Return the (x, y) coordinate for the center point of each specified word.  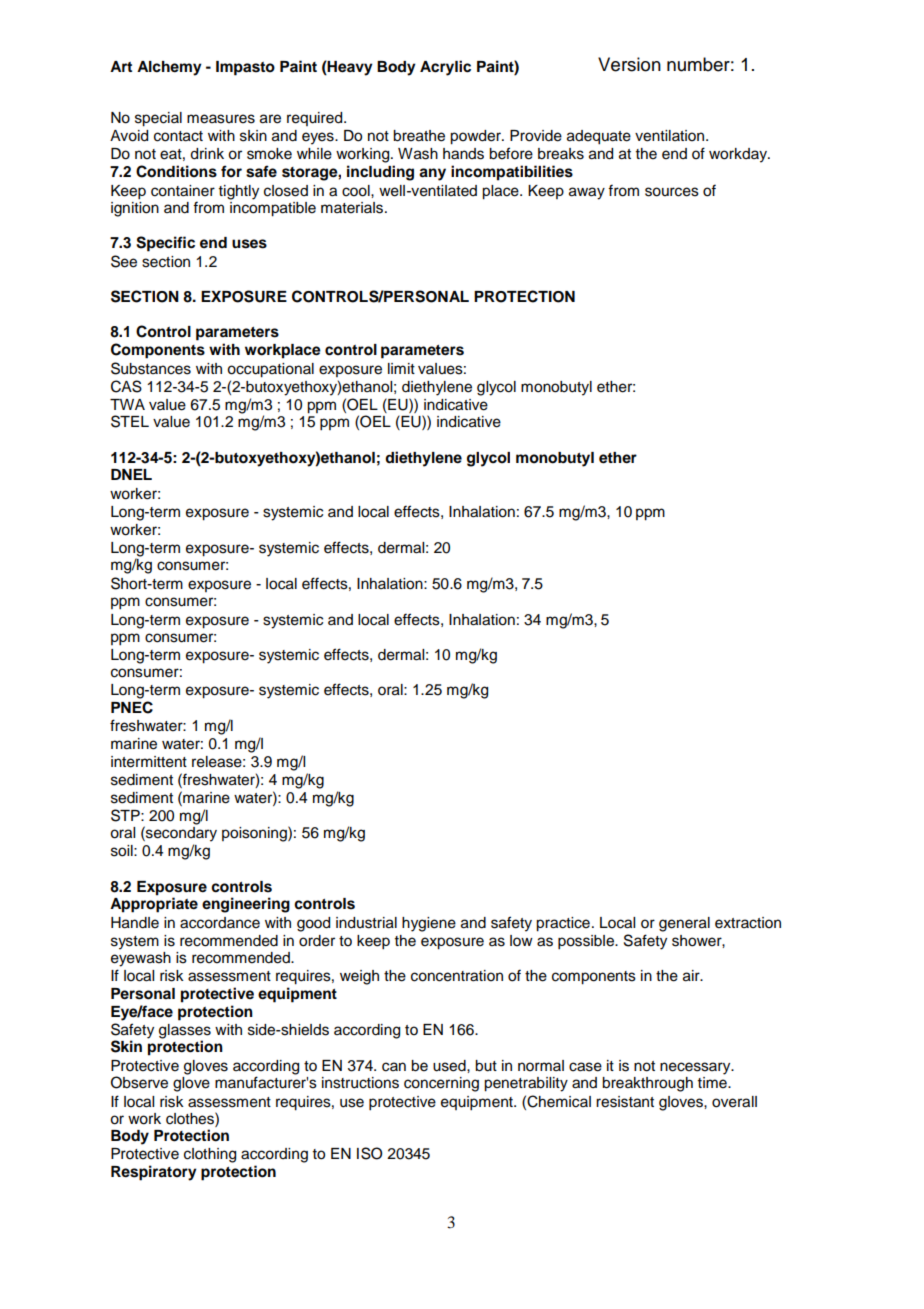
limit (401, 368)
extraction (748, 923)
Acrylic (445, 68)
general (684, 924)
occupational (270, 370)
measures (221, 119)
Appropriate (154, 905)
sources (672, 192)
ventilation (671, 136)
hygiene (429, 924)
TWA (127, 404)
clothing (210, 1155)
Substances (151, 368)
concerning (441, 1084)
